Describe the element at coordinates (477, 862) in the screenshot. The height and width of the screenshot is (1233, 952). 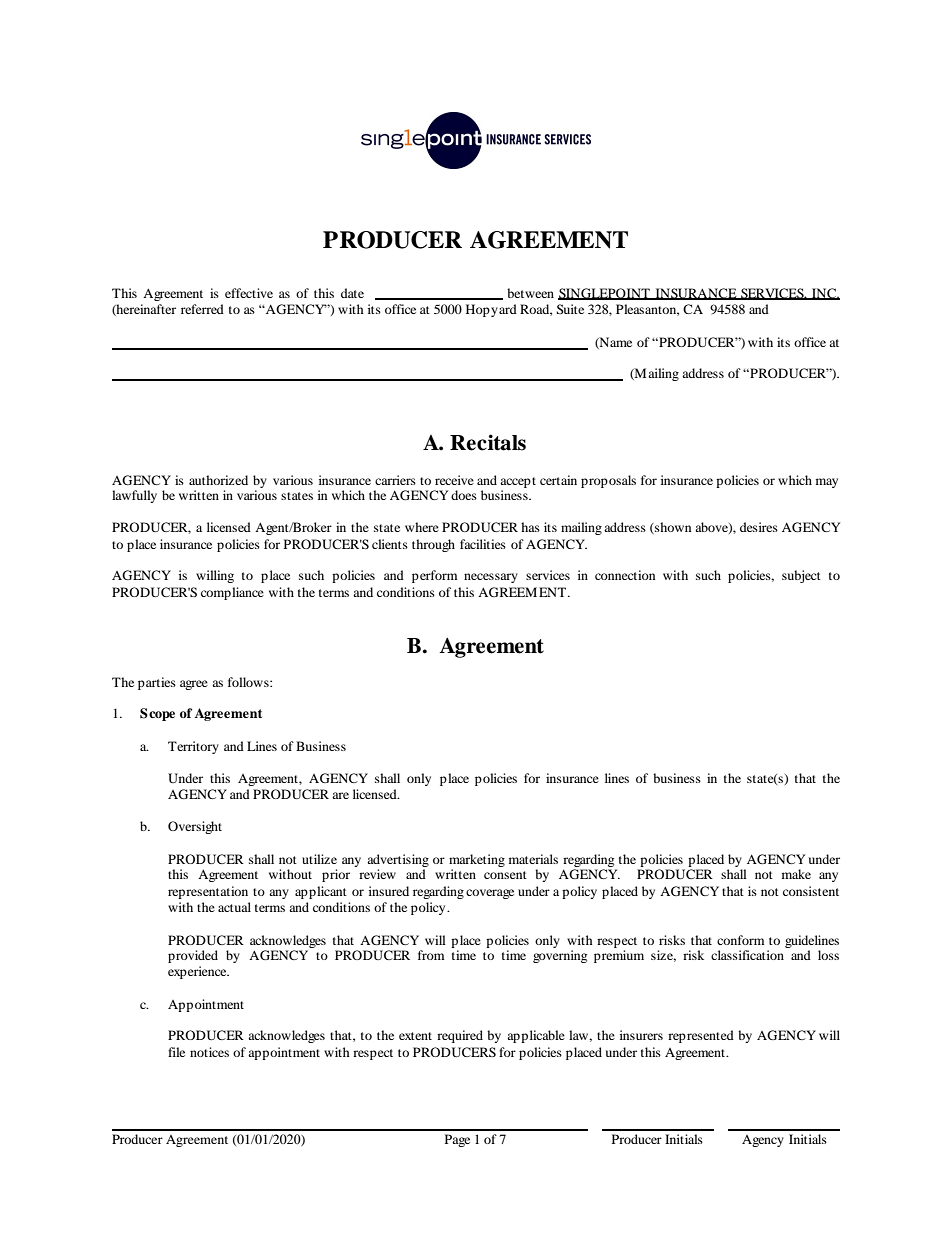
I see `marketing` at that location.
